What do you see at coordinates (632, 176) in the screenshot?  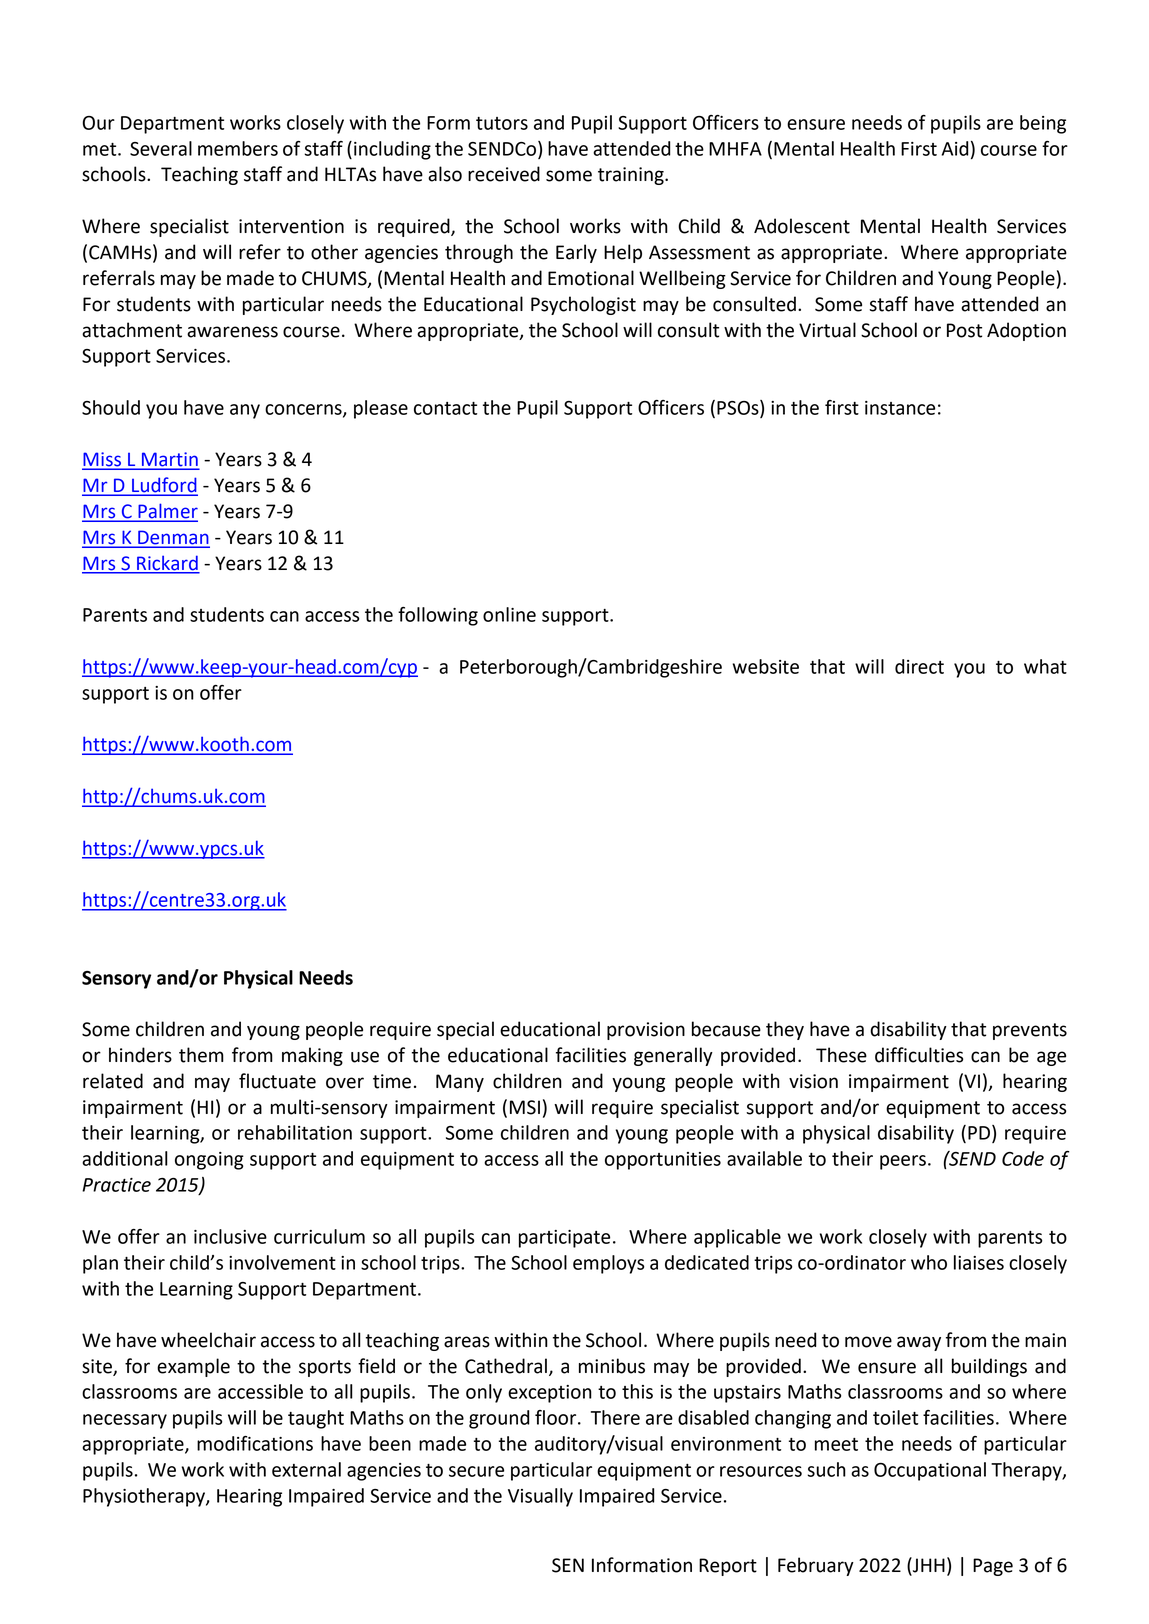 I see `training` at bounding box center [632, 176].
